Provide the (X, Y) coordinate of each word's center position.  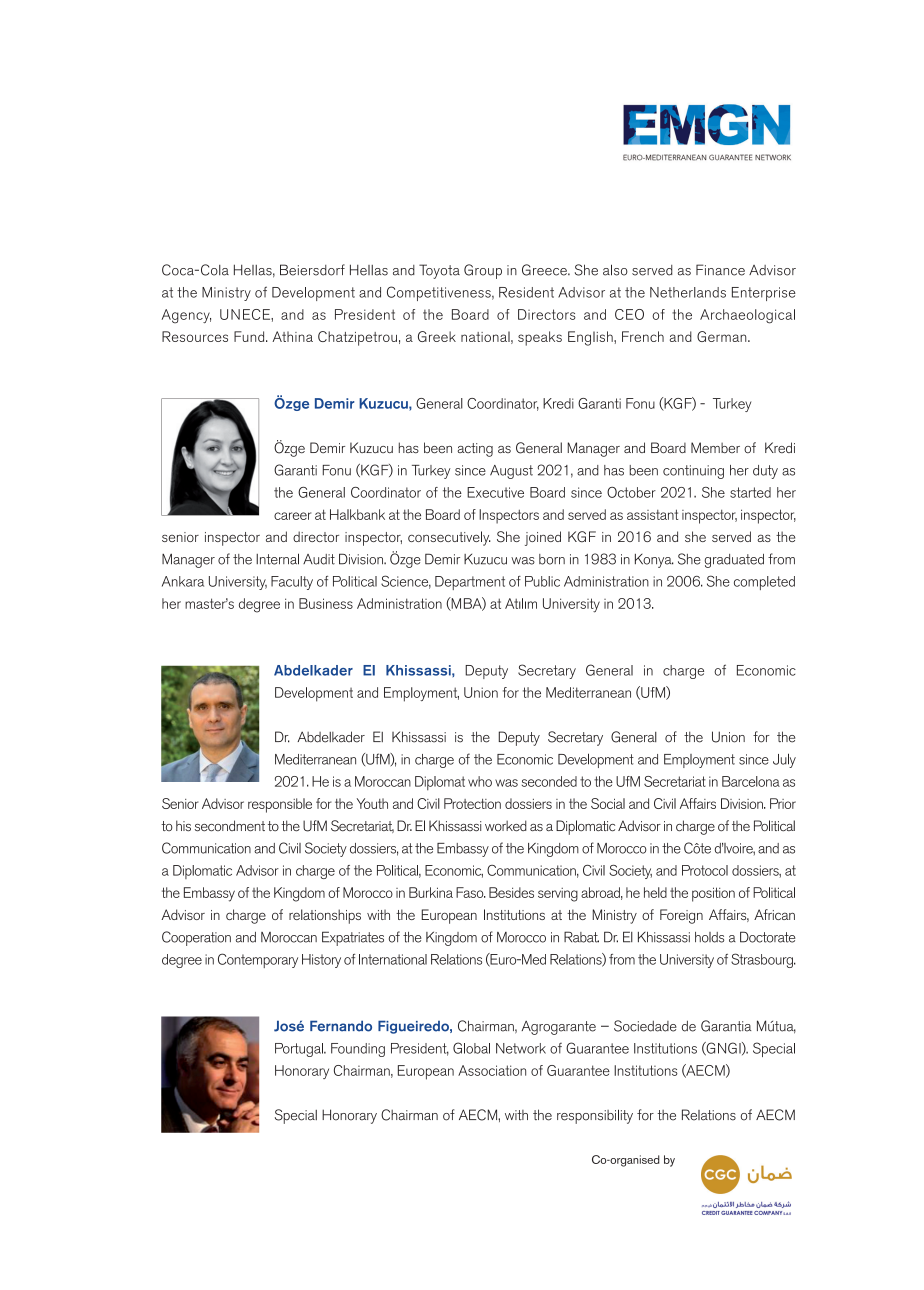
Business (326, 603)
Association (492, 1070)
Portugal (300, 1050)
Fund (250, 336)
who (480, 781)
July (784, 760)
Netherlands (688, 292)
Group (483, 271)
